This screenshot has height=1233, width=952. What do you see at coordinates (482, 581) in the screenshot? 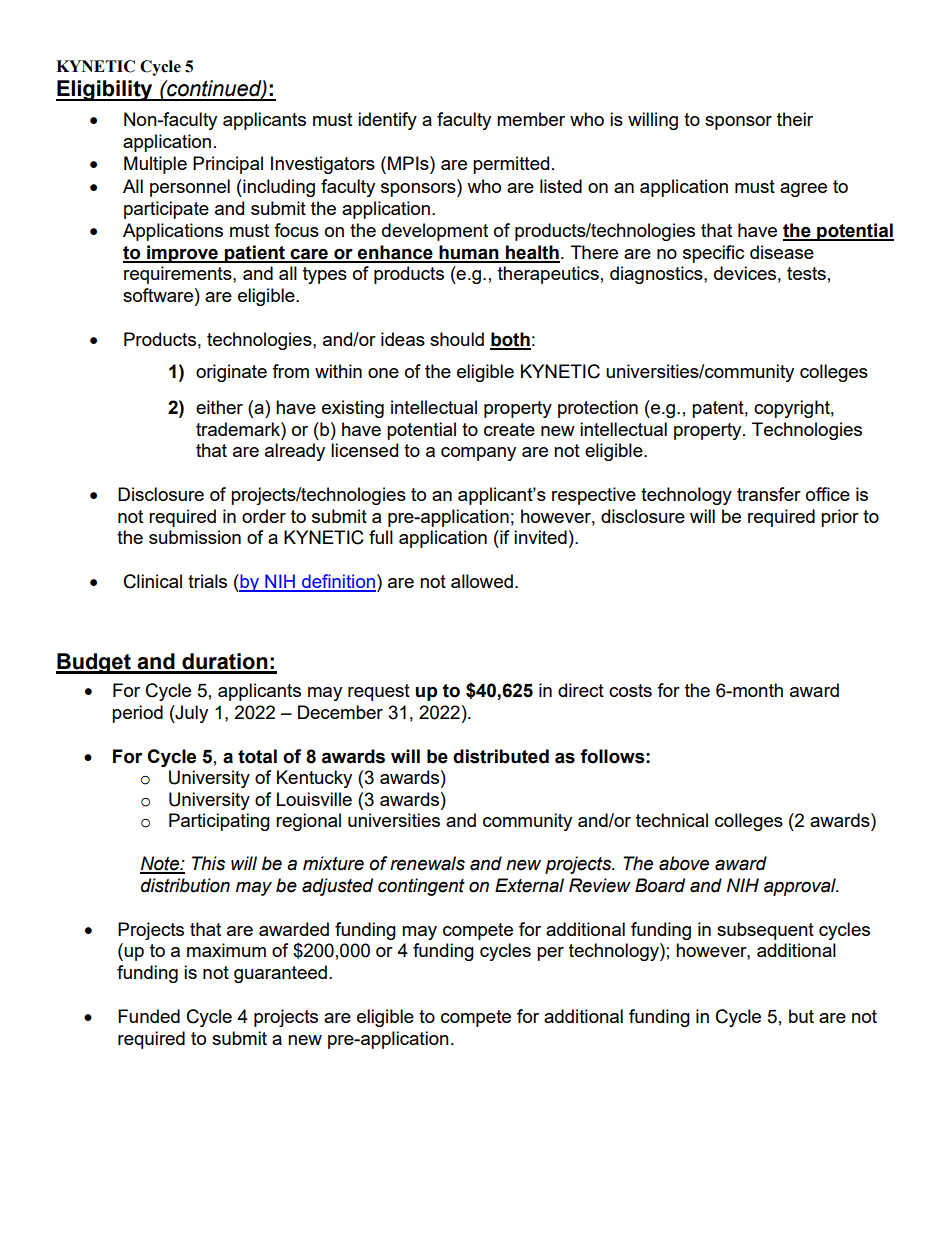
I see `allowed` at bounding box center [482, 581].
